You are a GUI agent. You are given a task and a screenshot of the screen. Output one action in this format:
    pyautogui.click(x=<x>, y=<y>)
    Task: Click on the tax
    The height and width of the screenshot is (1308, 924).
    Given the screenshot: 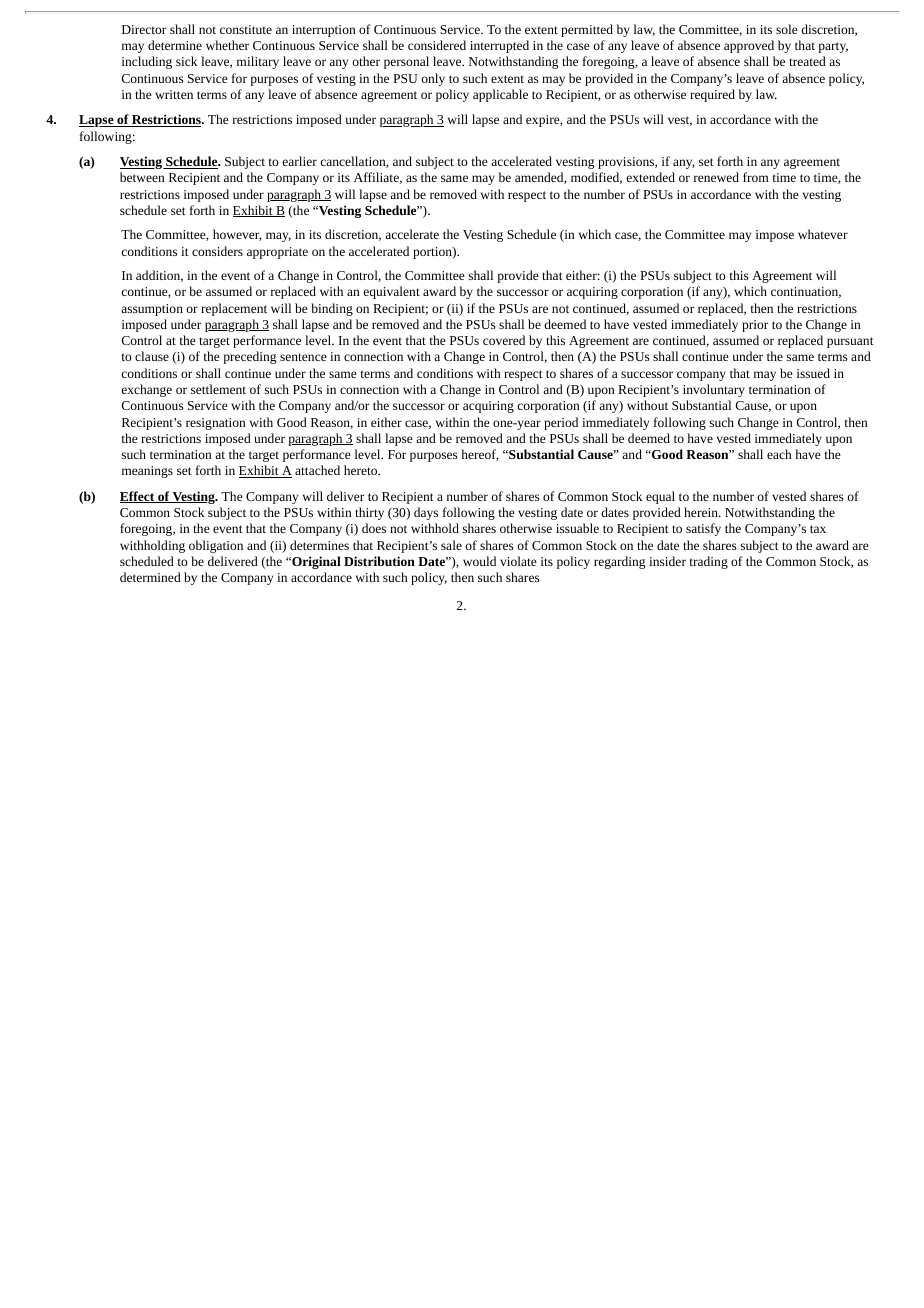 What is the action you would take?
    pyautogui.click(x=818, y=529)
